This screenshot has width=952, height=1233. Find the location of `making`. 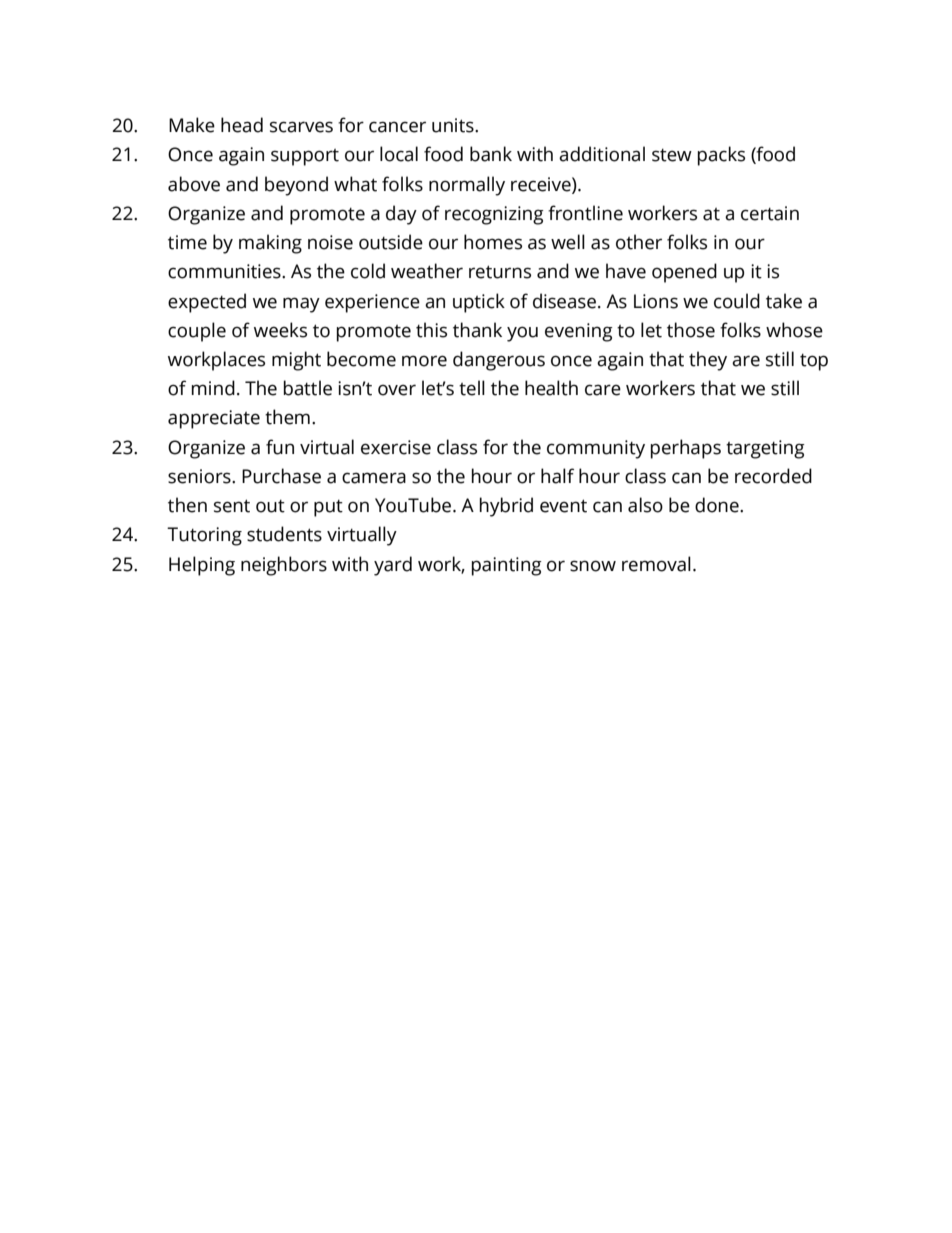

making is located at coordinates (270, 244).
